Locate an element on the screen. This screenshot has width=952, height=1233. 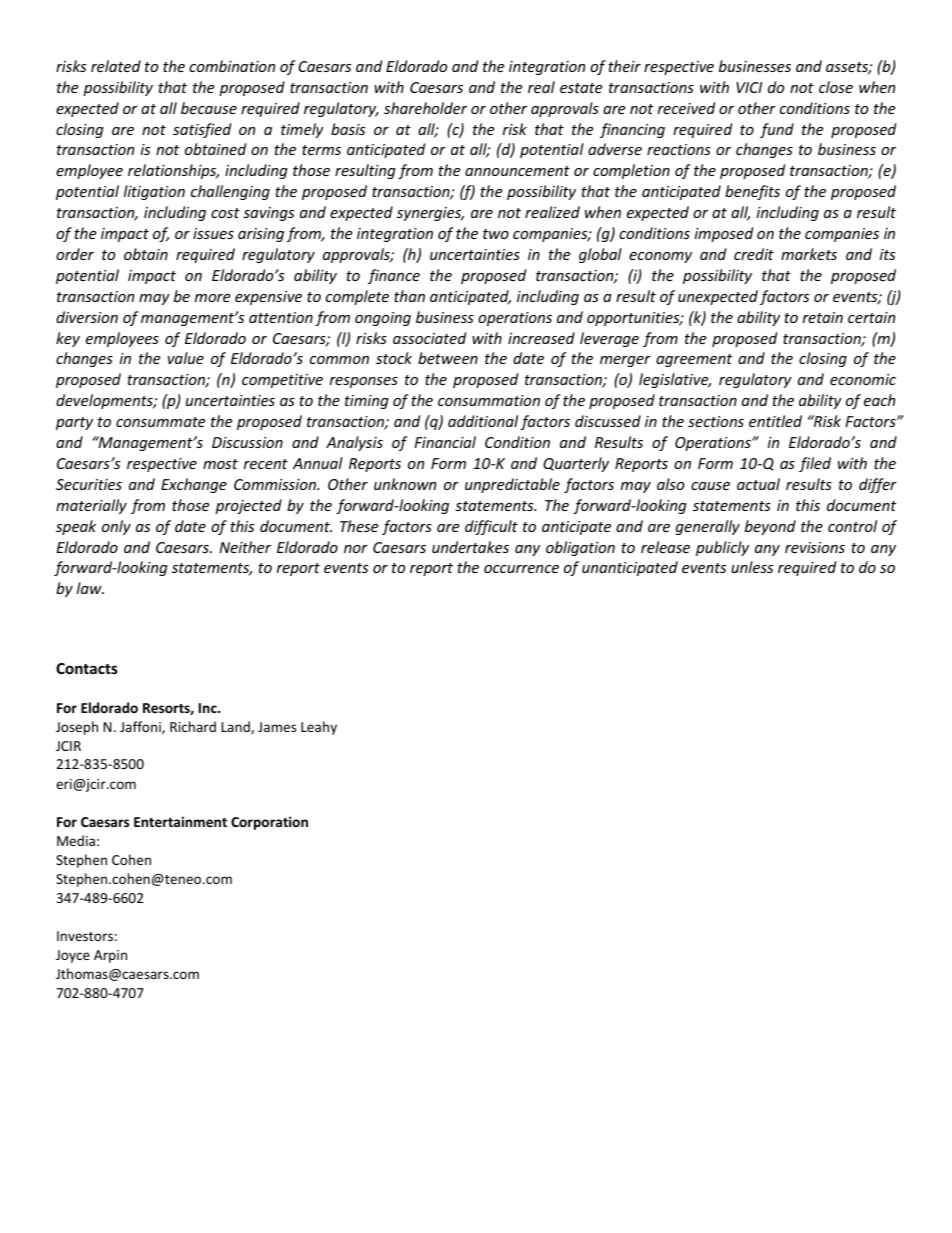
VICI is located at coordinates (749, 87).
